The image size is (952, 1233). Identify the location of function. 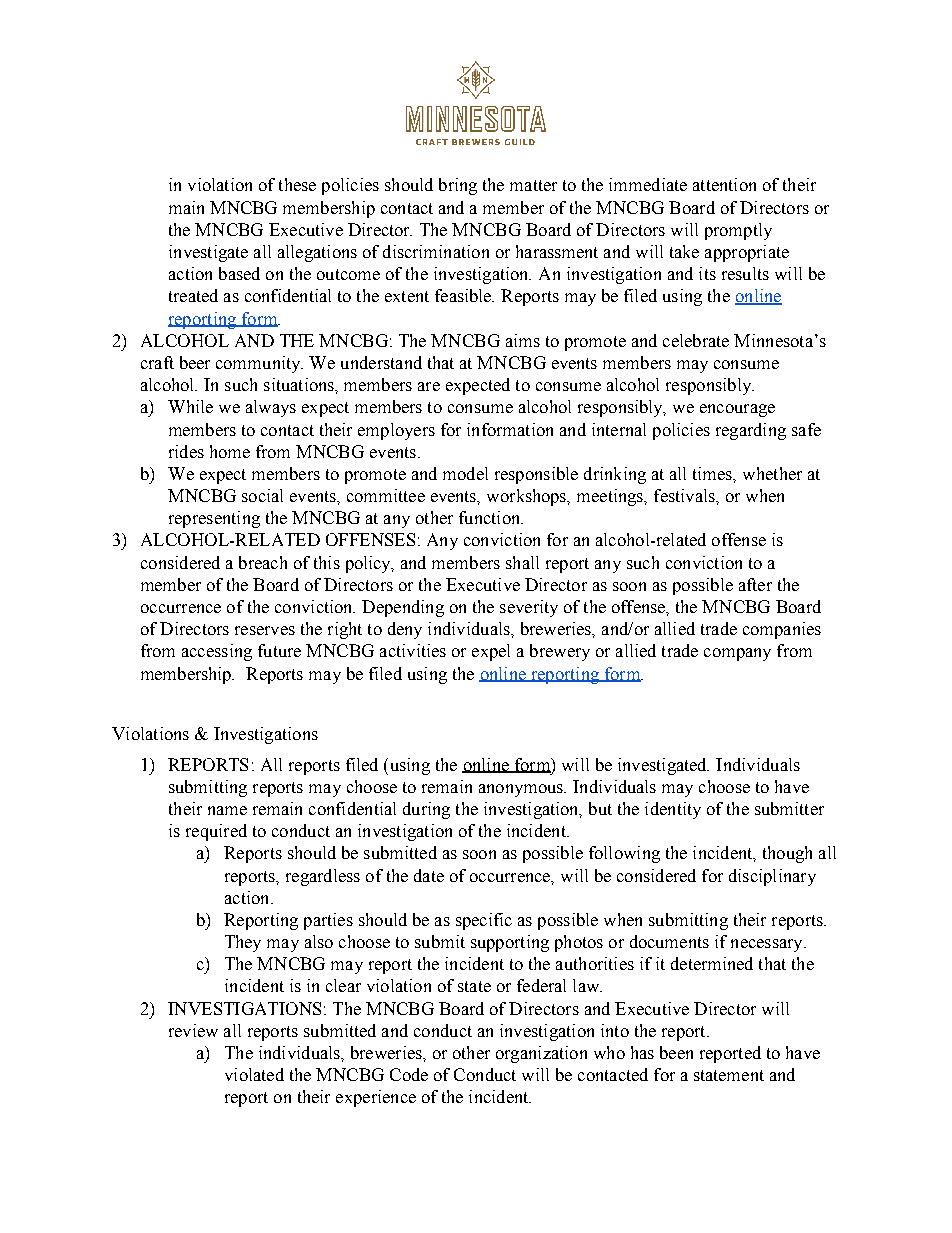
(491, 517).
